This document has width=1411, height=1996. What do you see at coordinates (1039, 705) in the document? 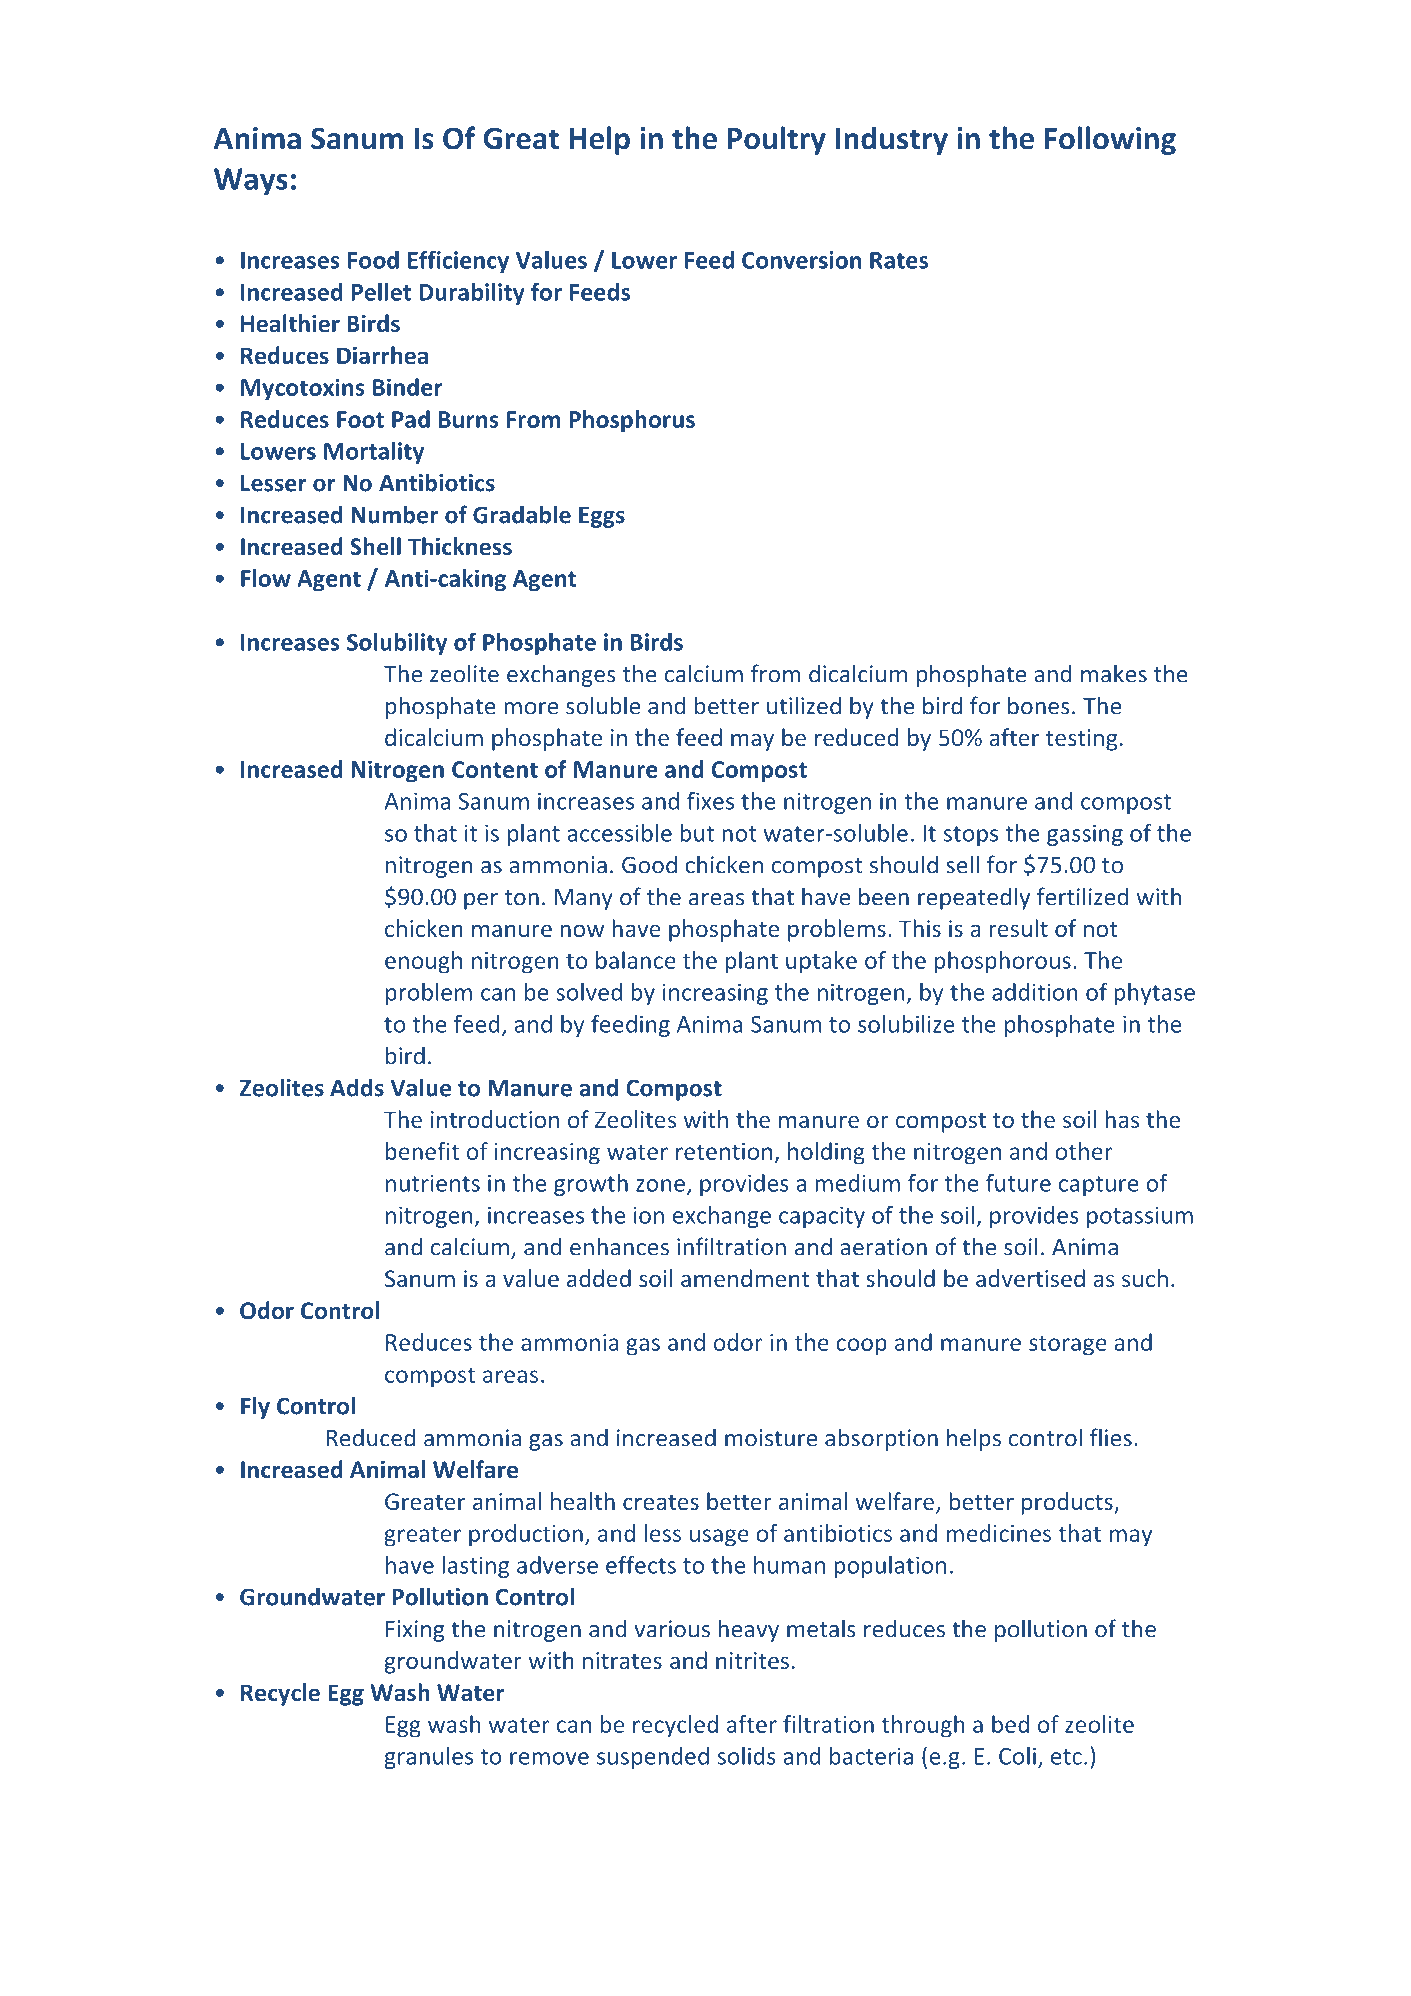
I see `bones` at bounding box center [1039, 705].
